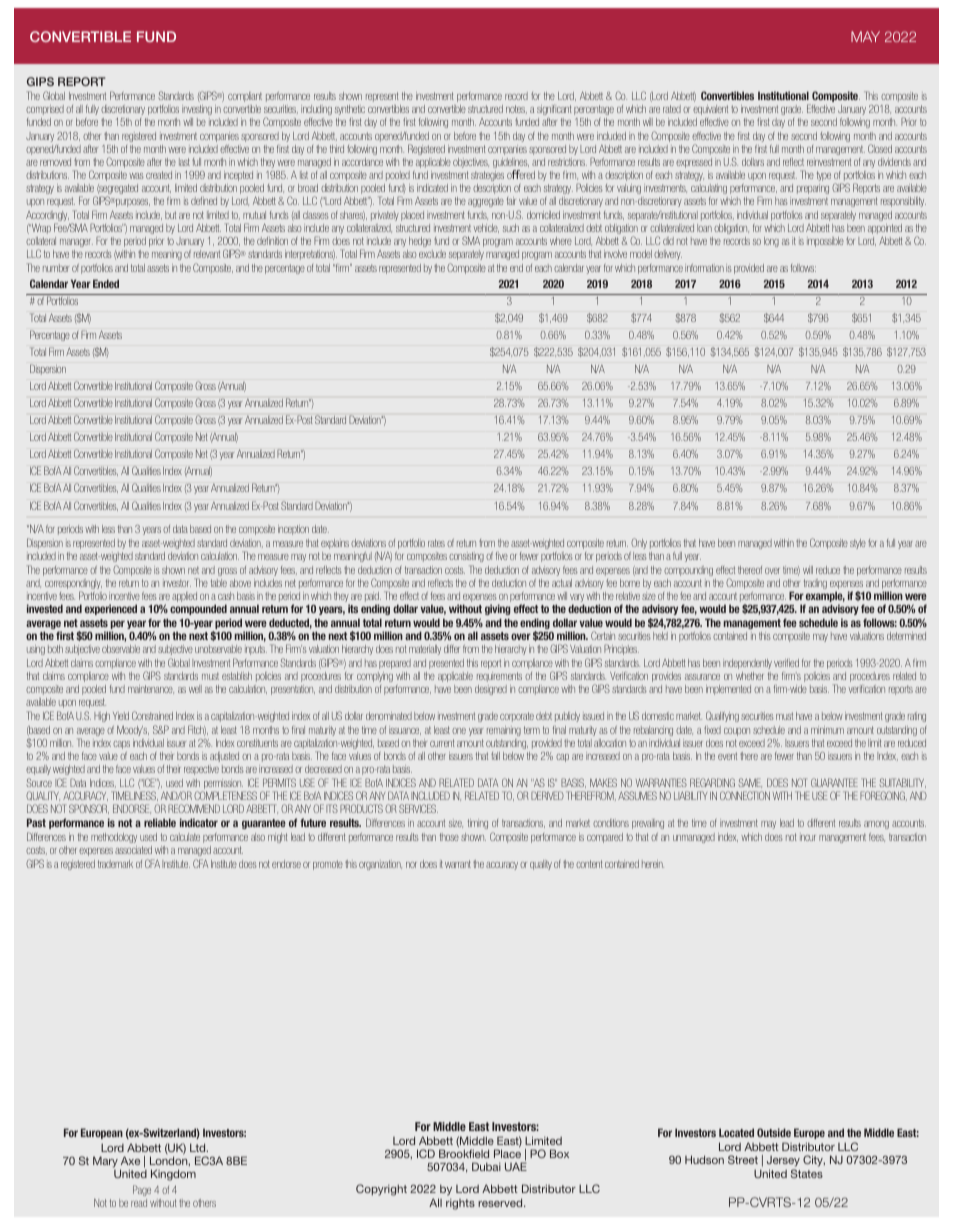 The width and height of the screenshot is (953, 1232). I want to click on Axe, so click(130, 1160).
